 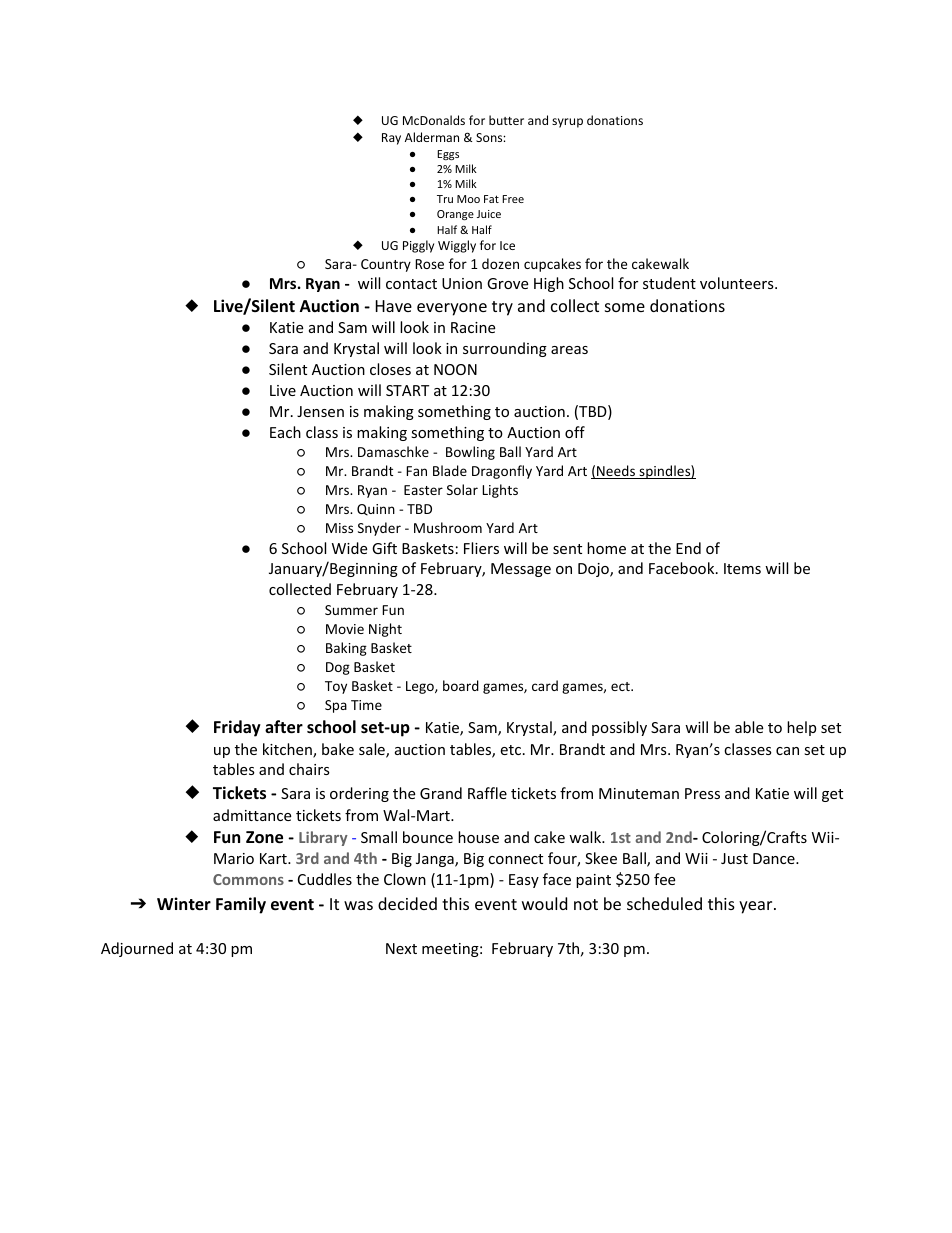 I want to click on volunteers, so click(x=738, y=283).
